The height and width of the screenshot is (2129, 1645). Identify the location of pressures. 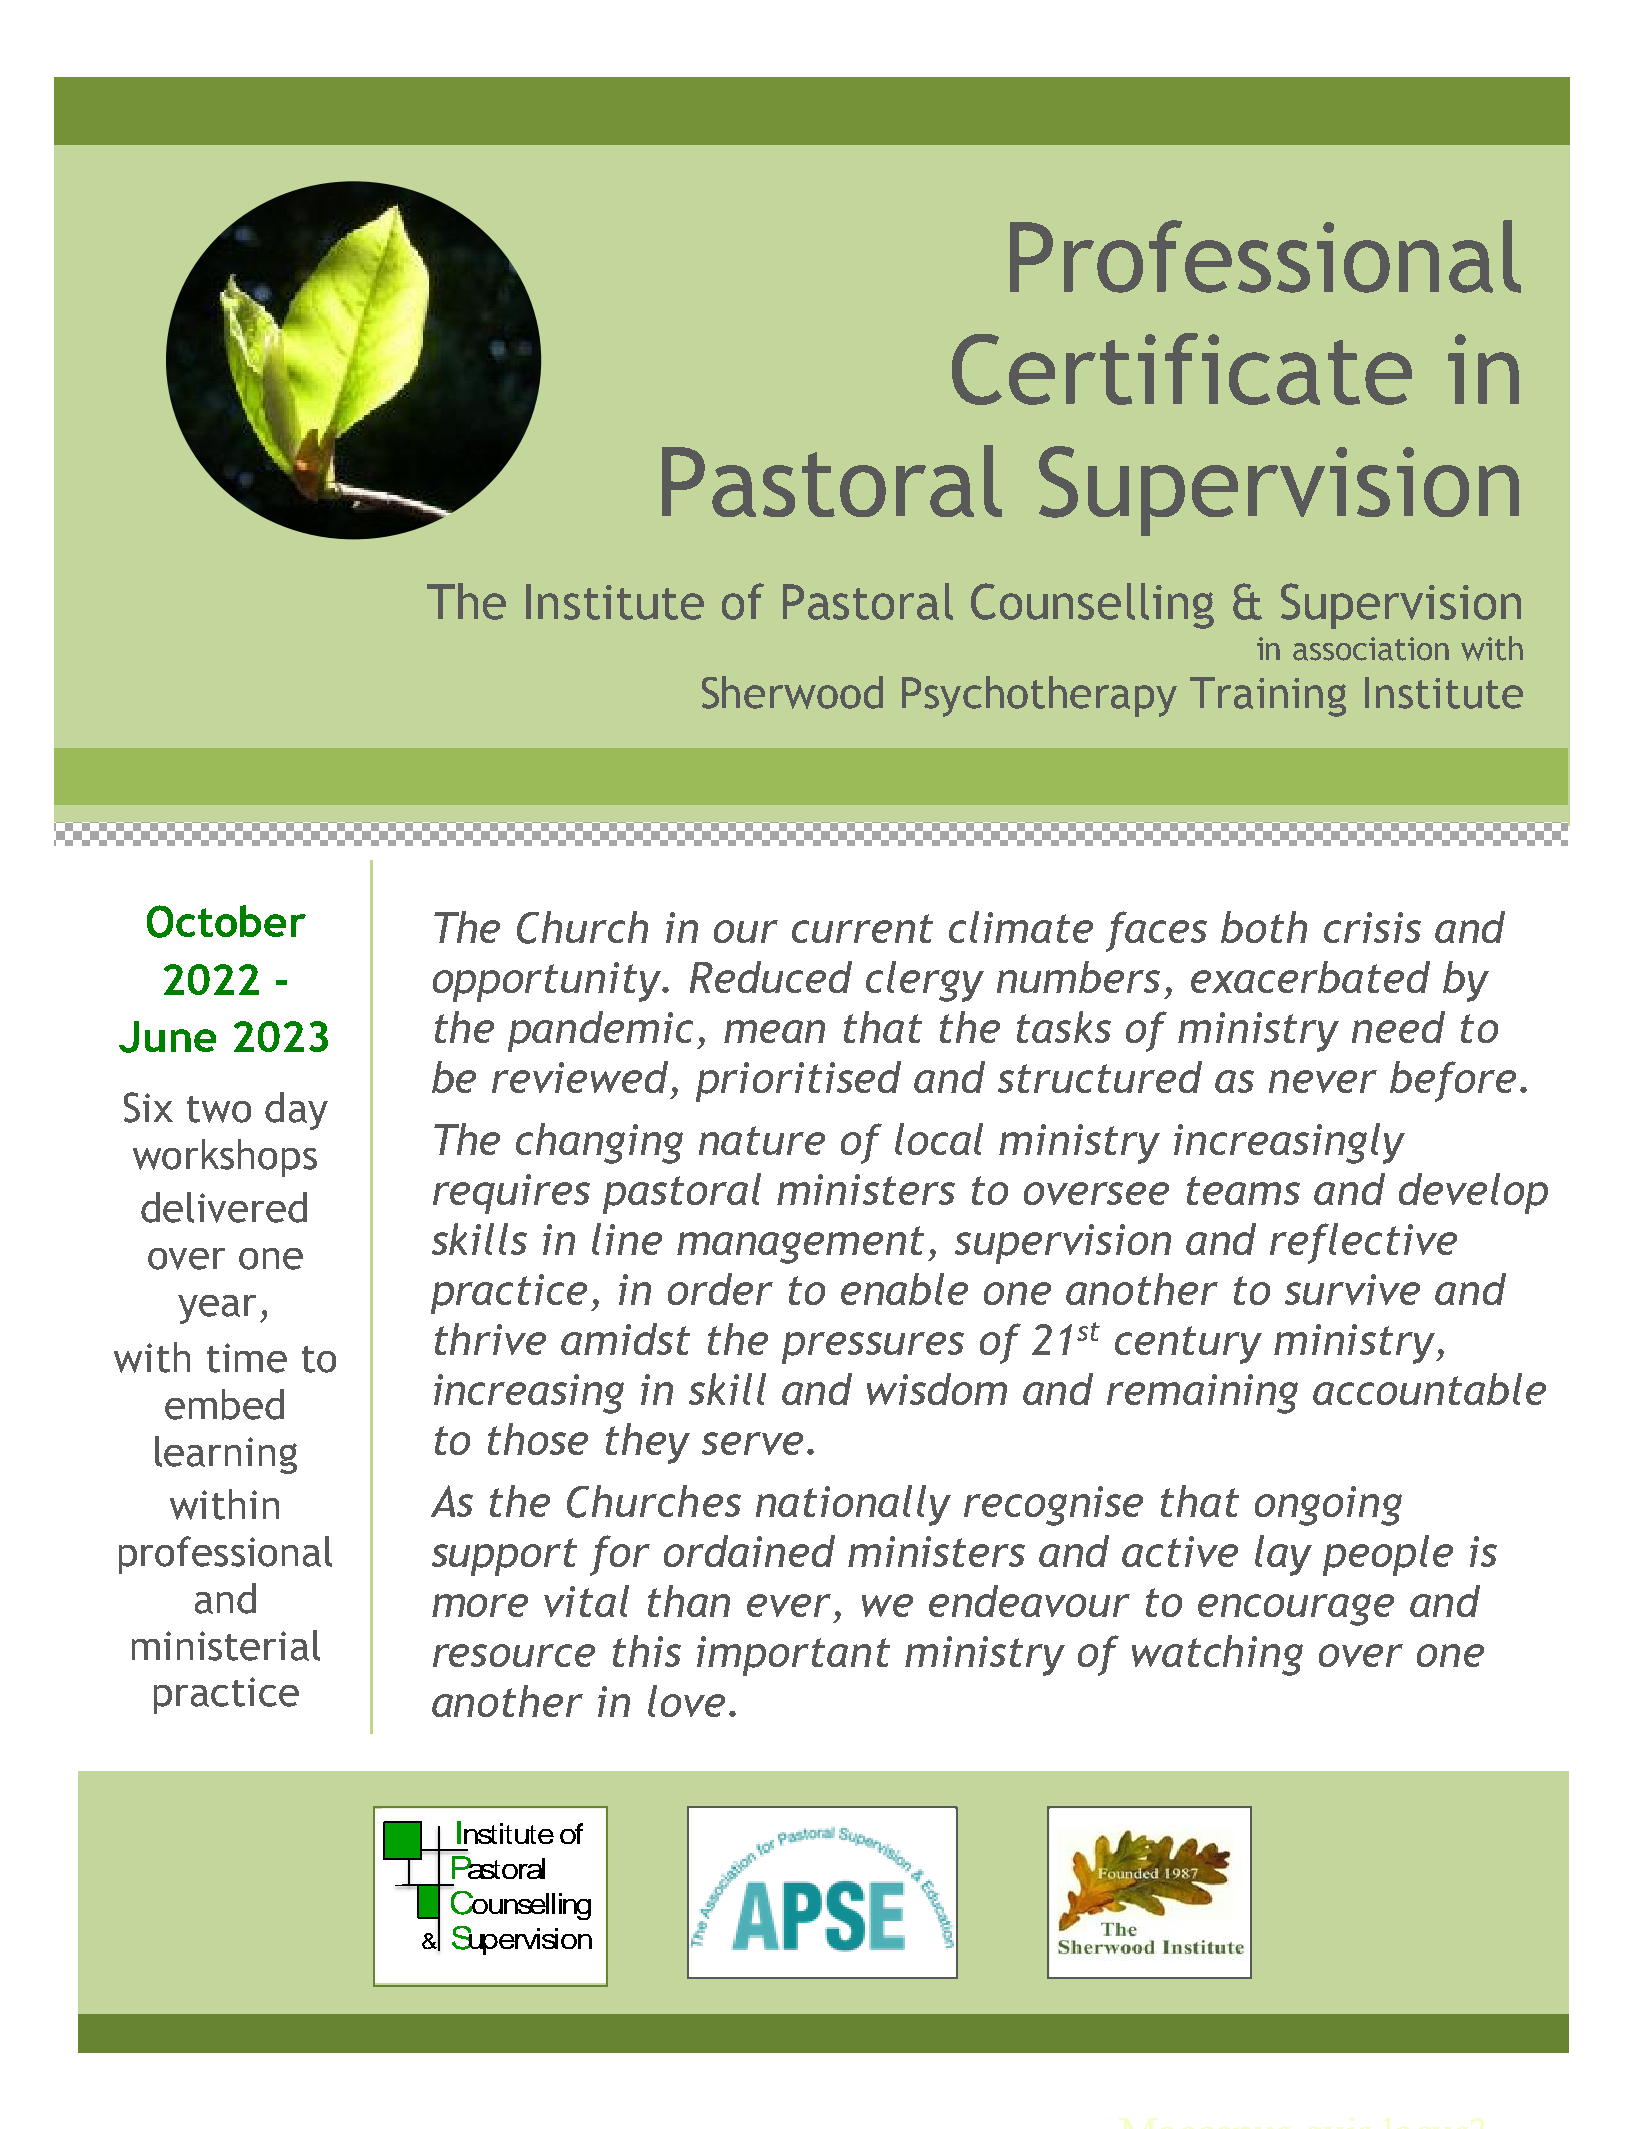
(873, 1348).
